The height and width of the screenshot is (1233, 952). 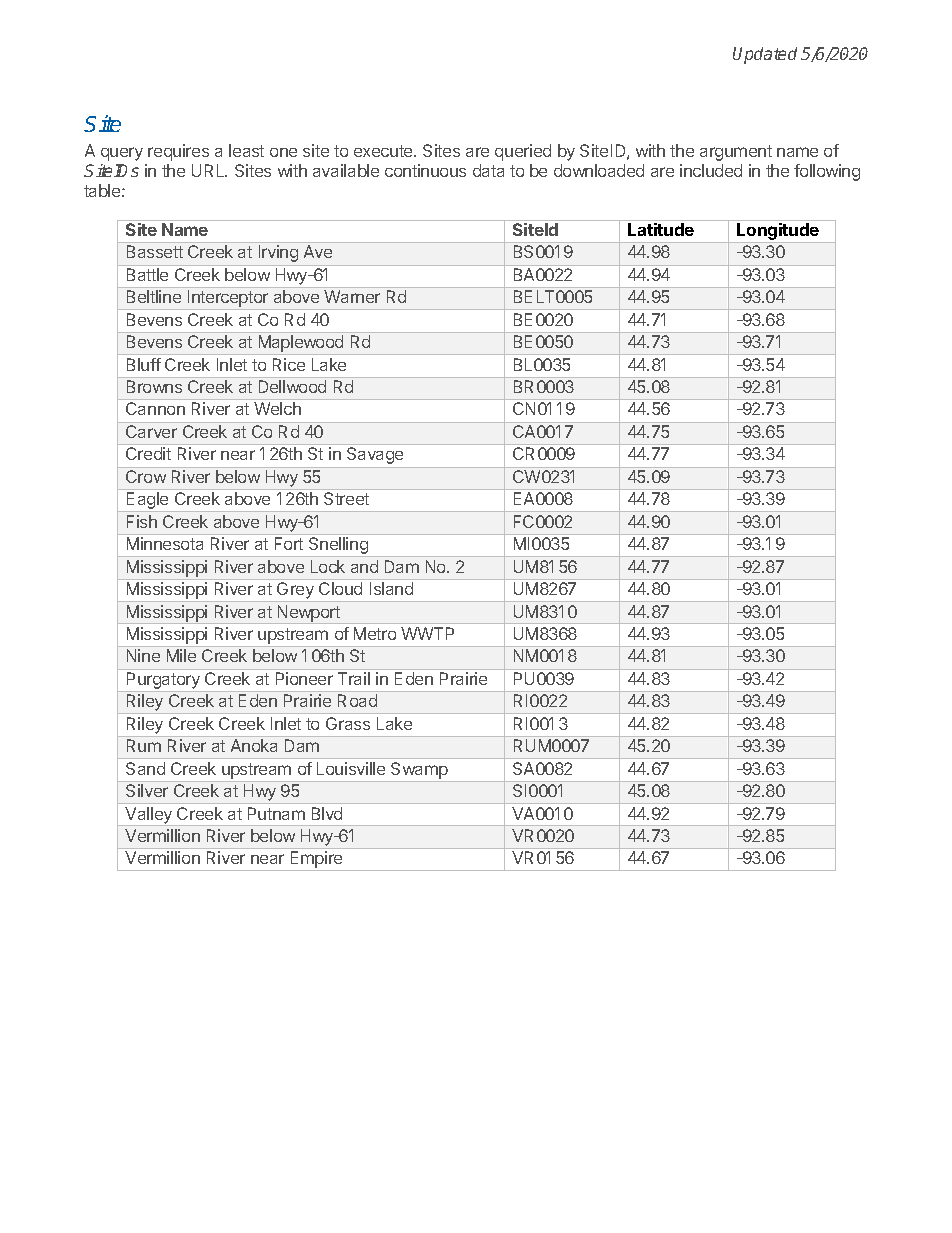 I want to click on Longitude, so click(x=778, y=233).
